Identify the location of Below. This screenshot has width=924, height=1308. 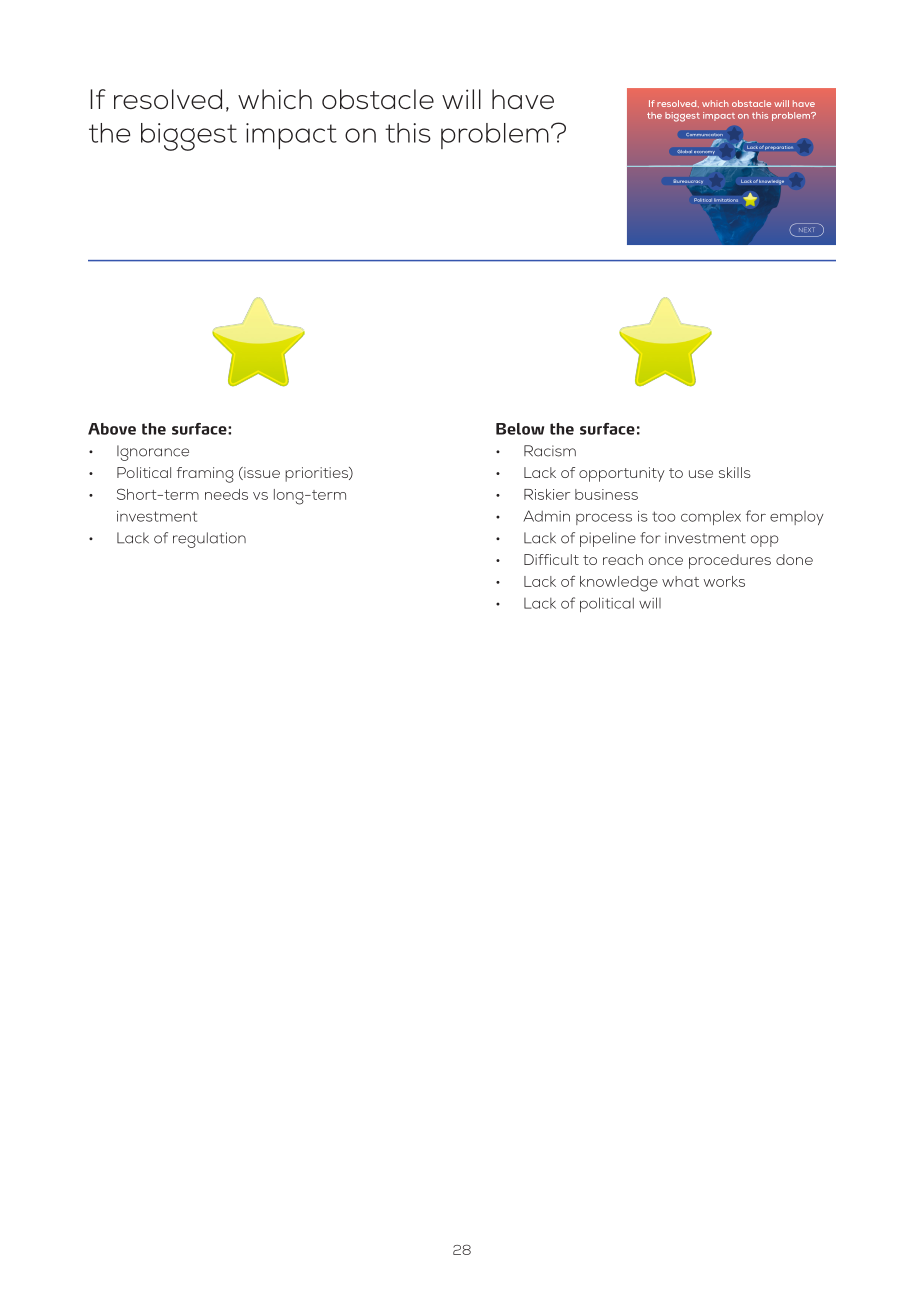
(520, 429).
